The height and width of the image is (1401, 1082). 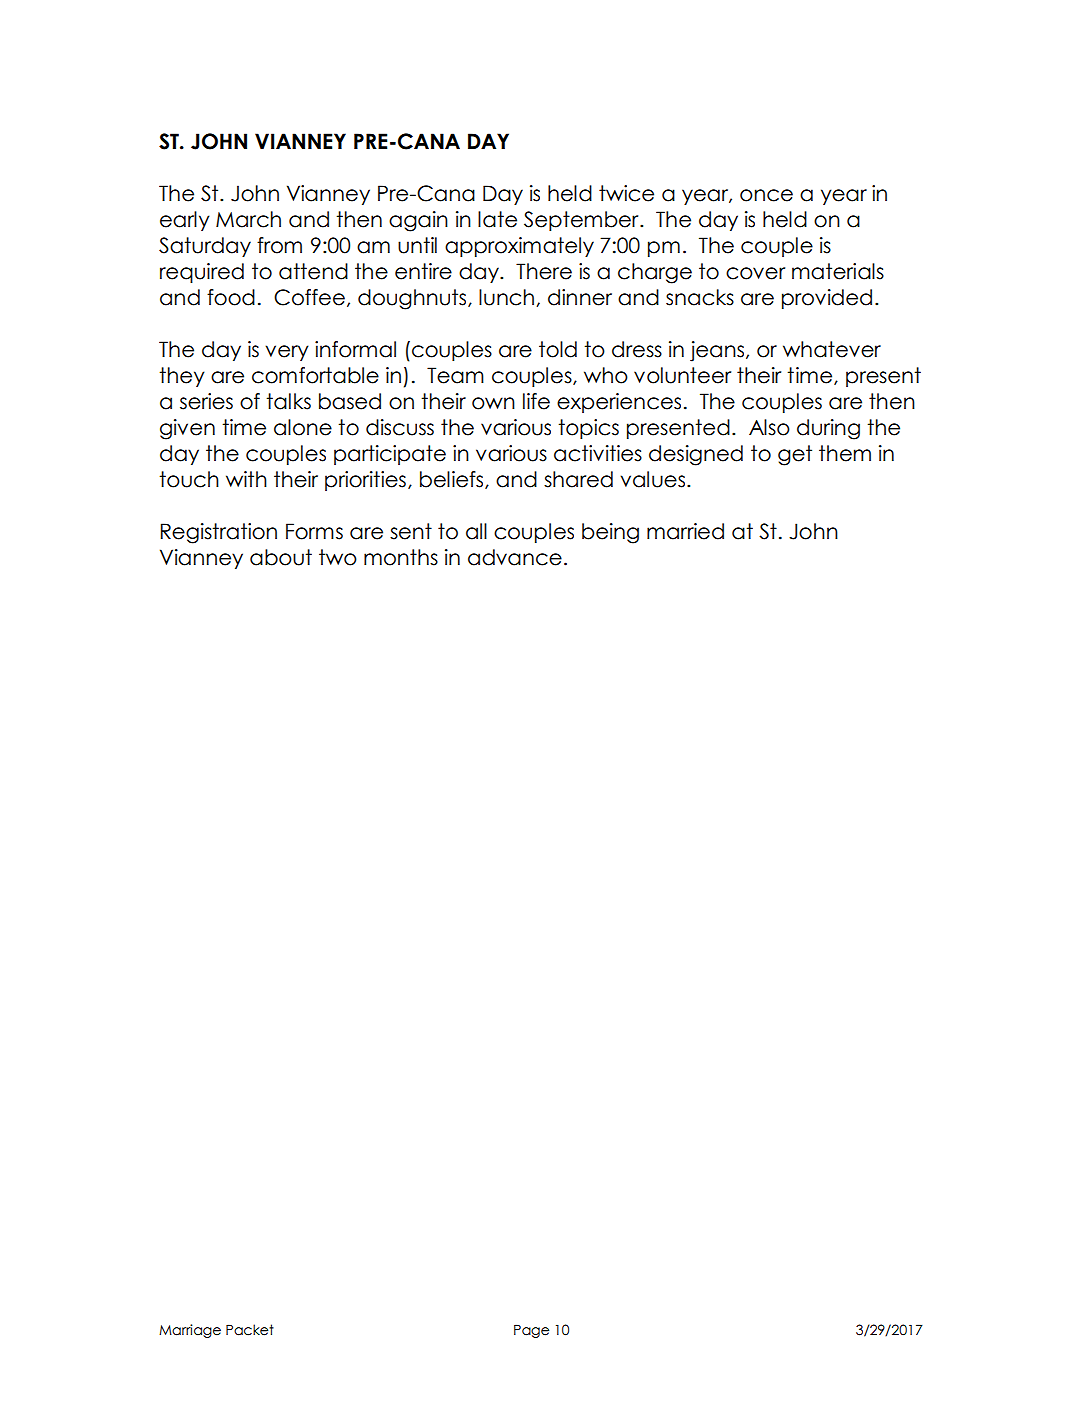 What do you see at coordinates (766, 195) in the image?
I see `once` at bounding box center [766, 195].
